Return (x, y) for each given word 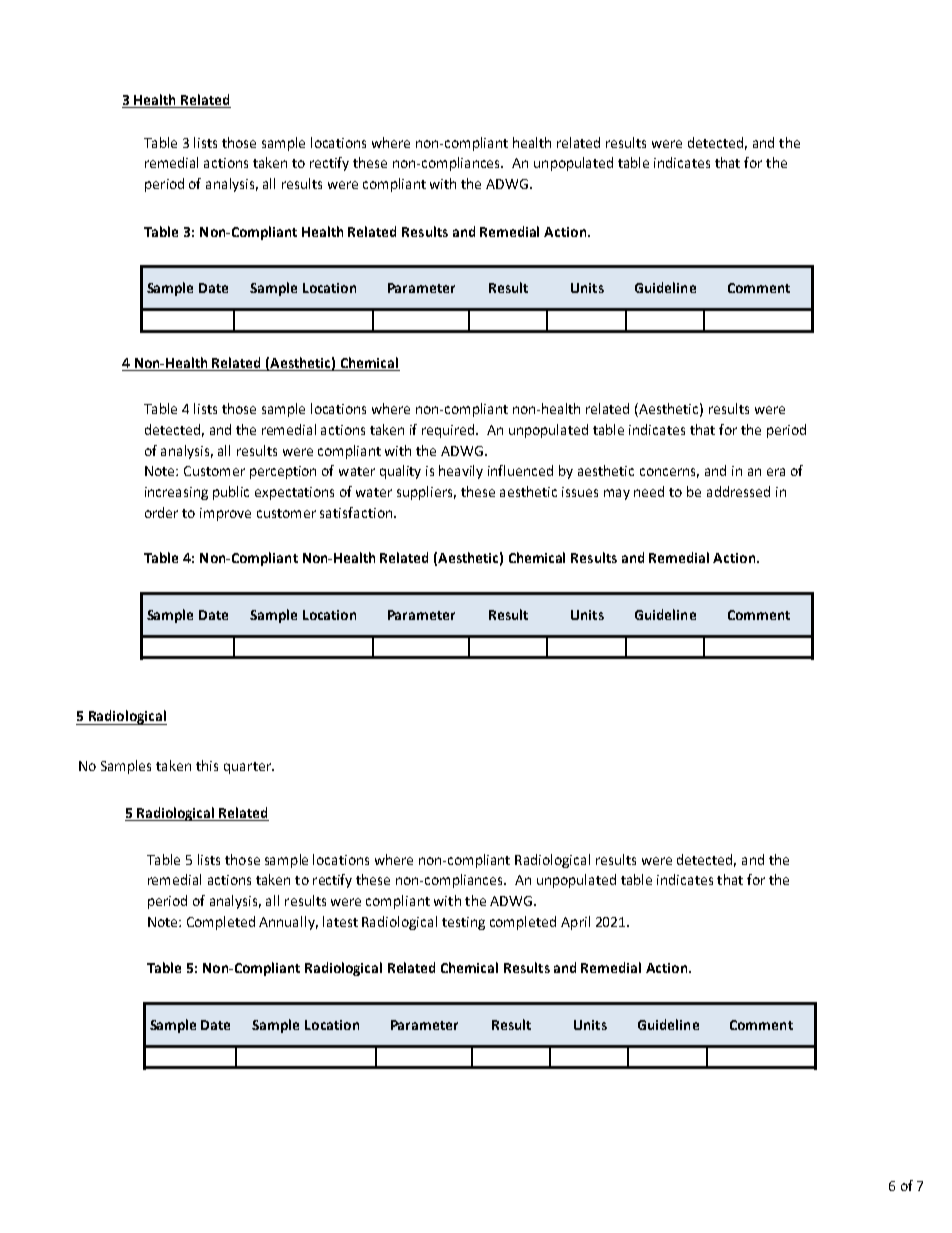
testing (463, 923)
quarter (248, 768)
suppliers (426, 493)
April (575, 923)
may (617, 494)
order (161, 512)
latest (340, 921)
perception (283, 472)
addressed (738, 491)
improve (225, 514)
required (449, 431)
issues (580, 492)
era (776, 472)
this (207, 765)
